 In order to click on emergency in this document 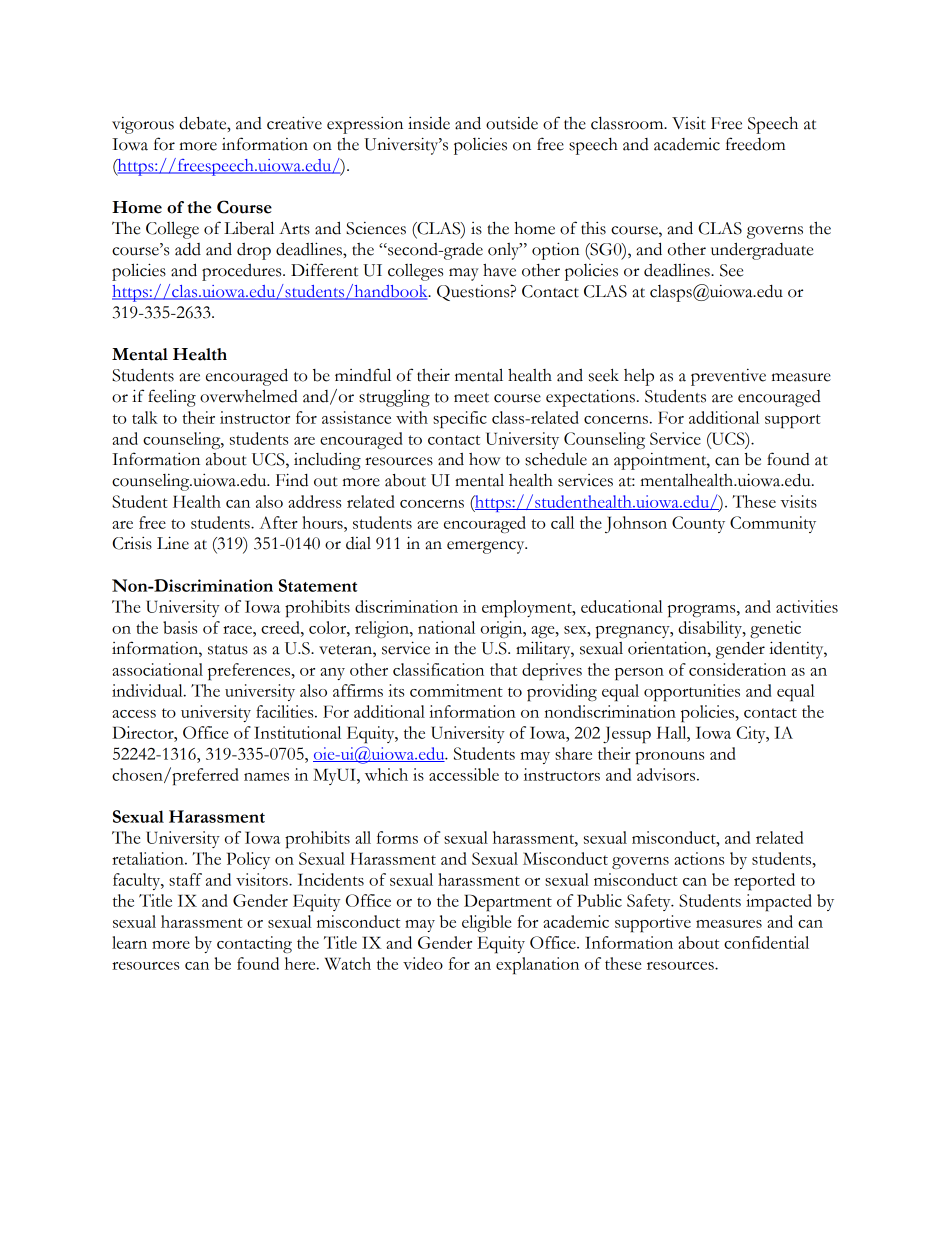, I will do `click(487, 547)`.
